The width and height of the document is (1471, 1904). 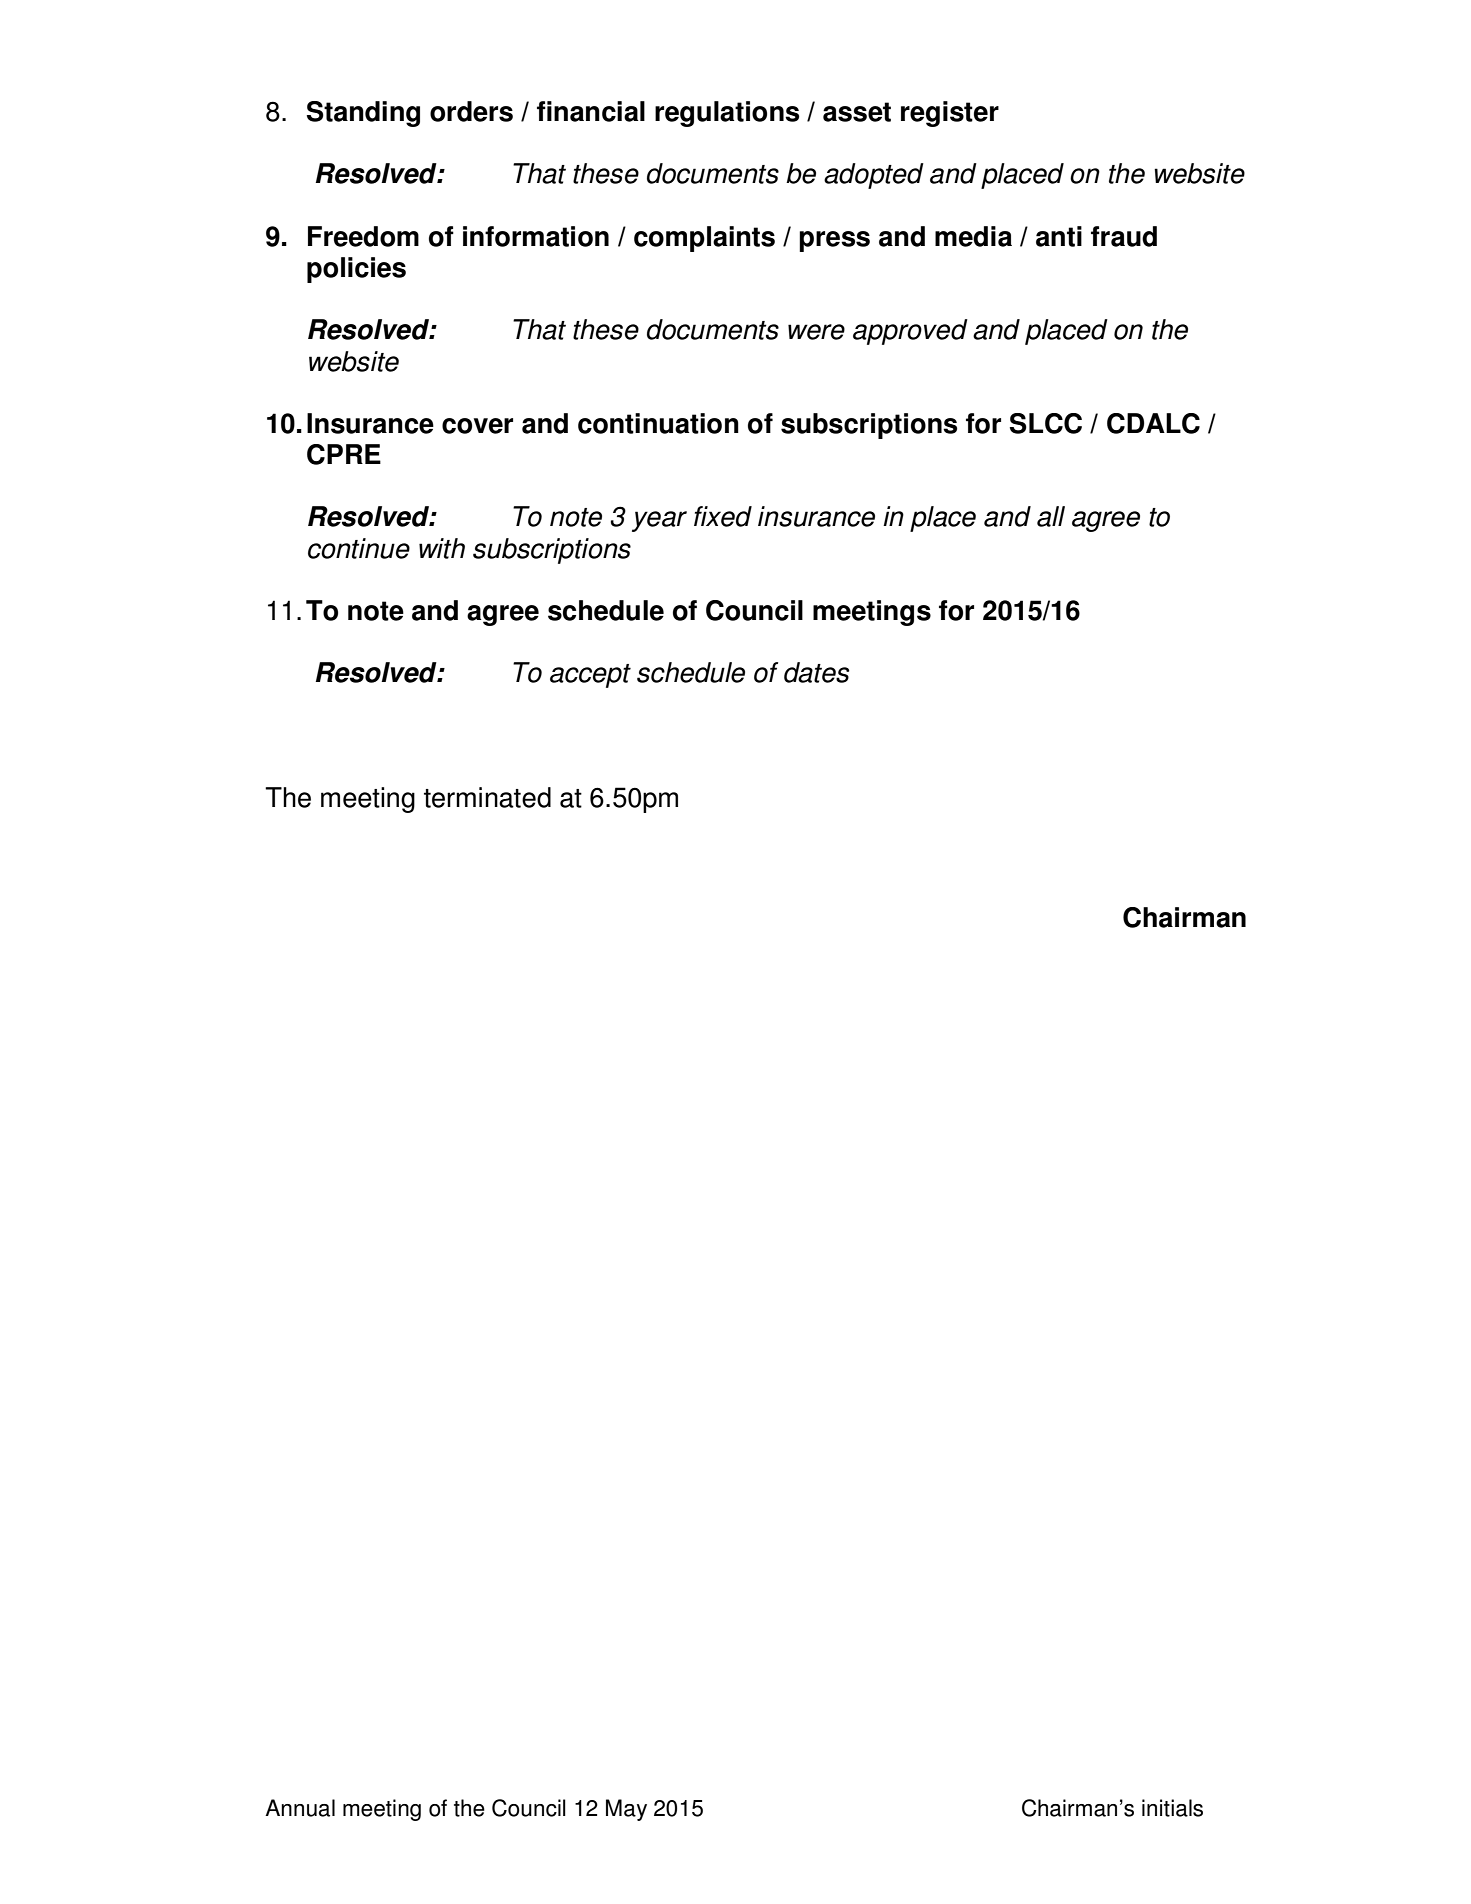 What do you see at coordinates (1059, 236) in the document?
I see `anti` at bounding box center [1059, 236].
